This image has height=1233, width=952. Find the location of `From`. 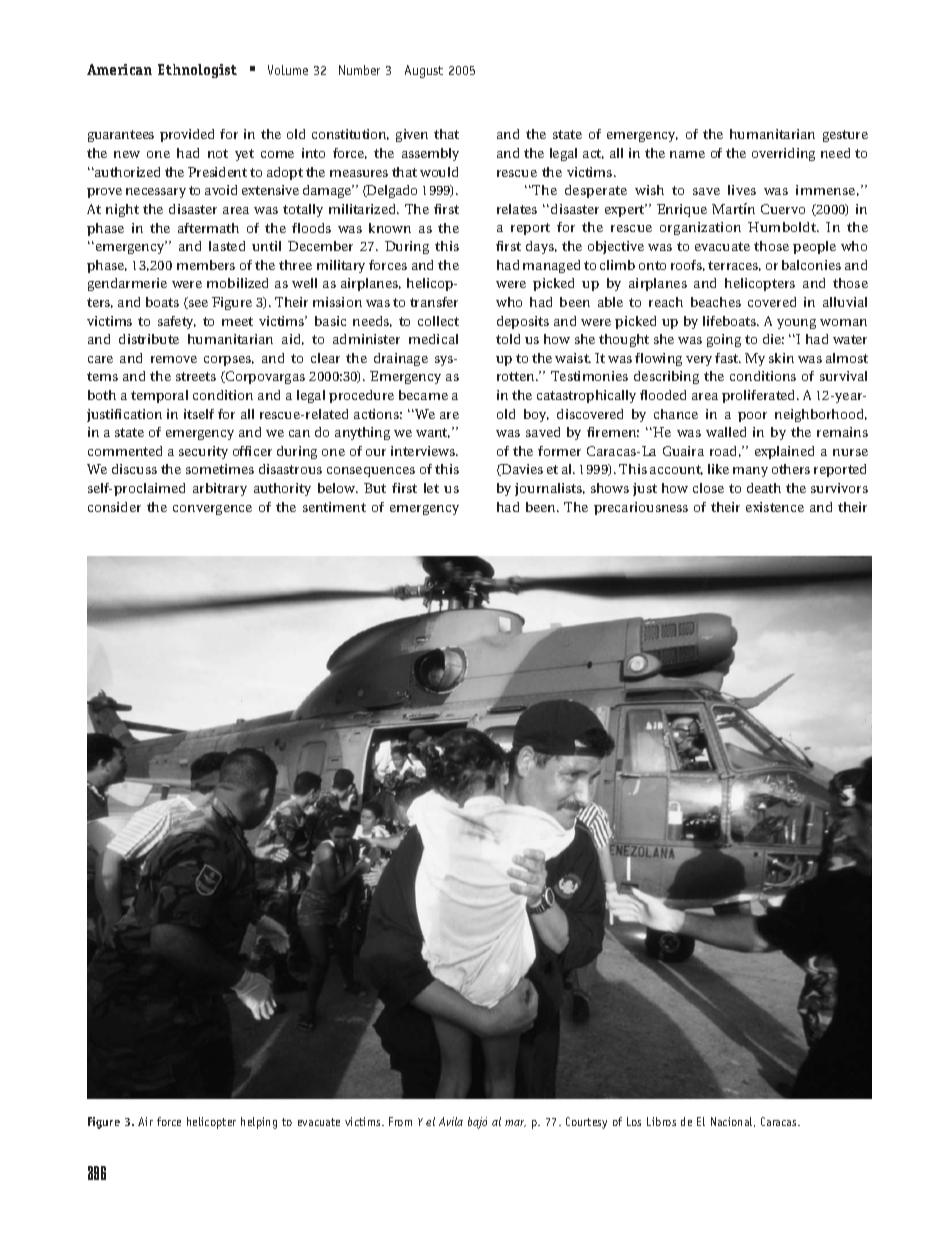

From is located at coordinates (400, 1121).
